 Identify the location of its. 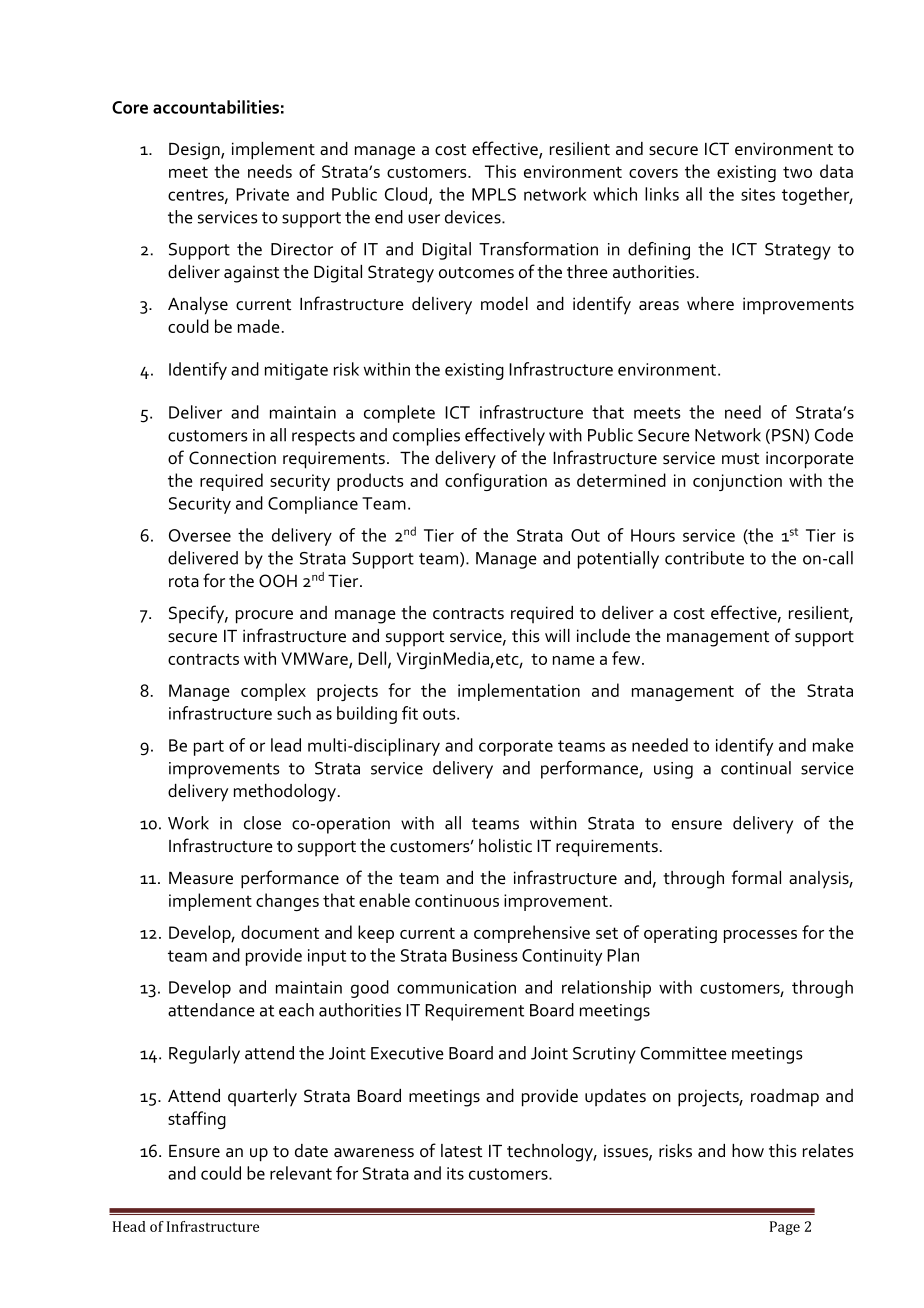
(455, 1173).
